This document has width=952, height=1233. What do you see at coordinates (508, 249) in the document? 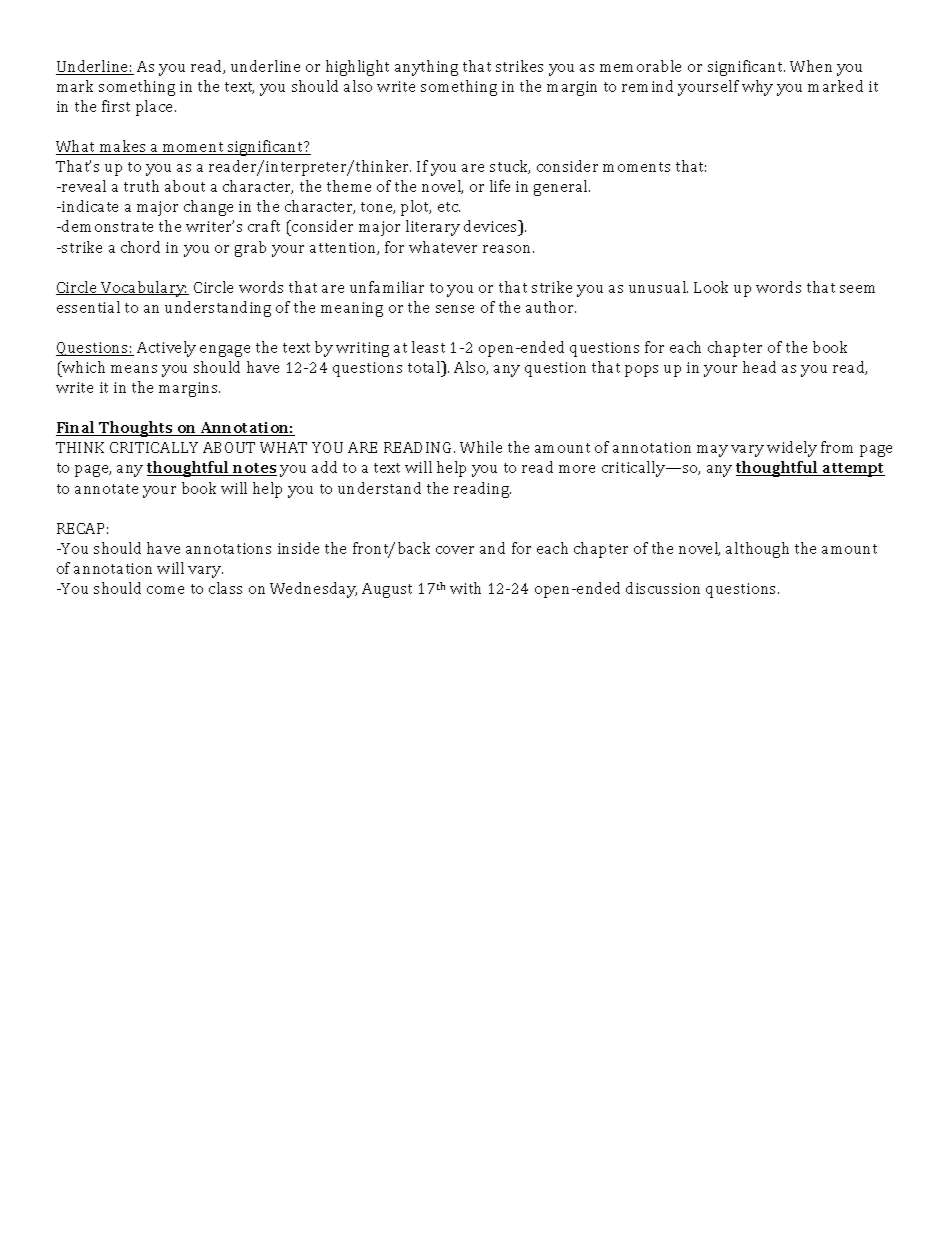
I see `reason` at bounding box center [508, 249].
